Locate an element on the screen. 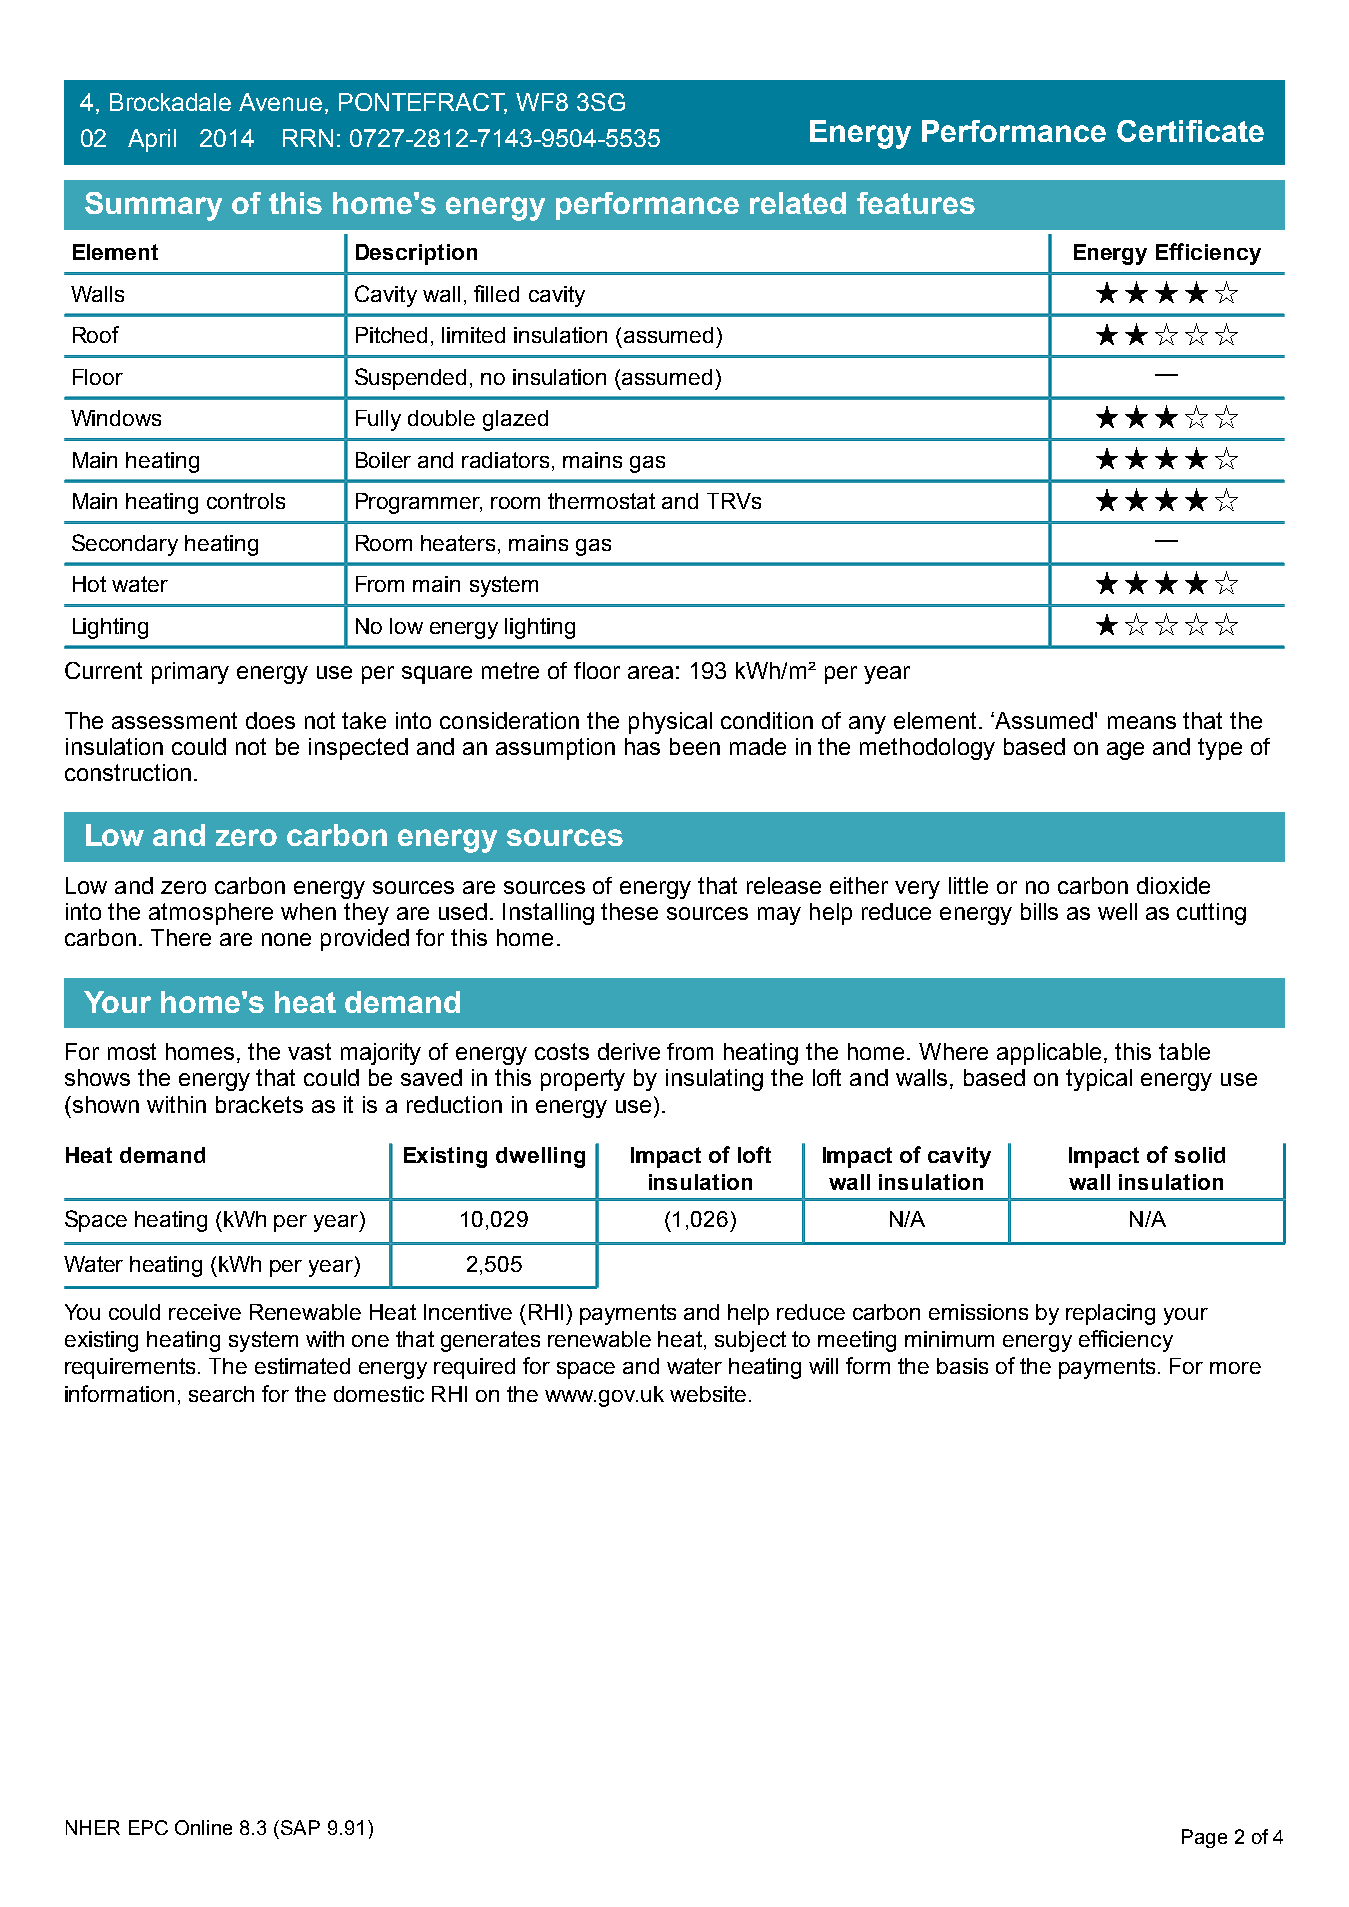 Image resolution: width=1349 pixels, height=1907 pixels. means is located at coordinates (1142, 722).
